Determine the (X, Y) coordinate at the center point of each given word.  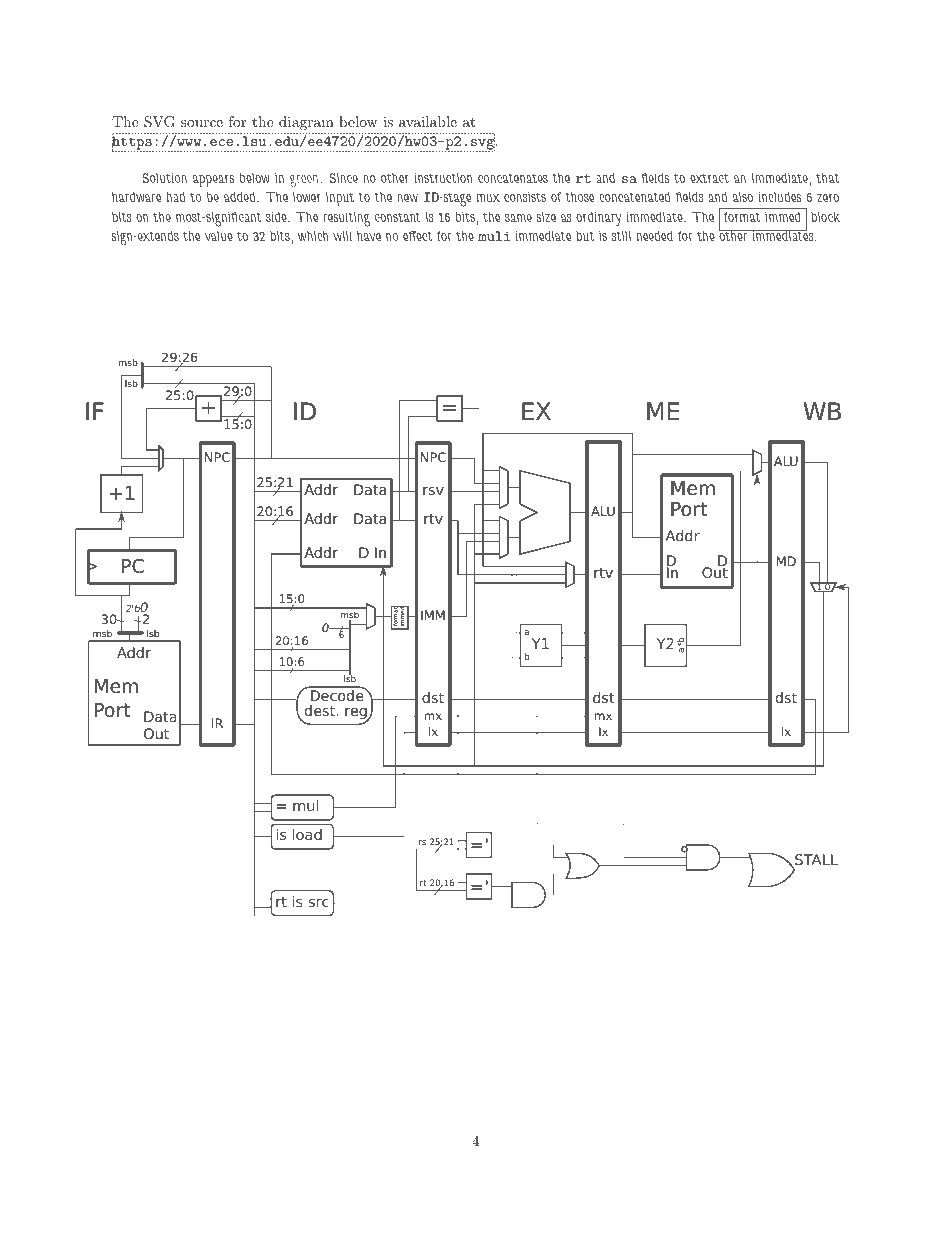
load (307, 834)
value (219, 236)
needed (655, 236)
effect (417, 236)
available (428, 121)
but (585, 236)
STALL (815, 861)
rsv (433, 491)
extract (709, 178)
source (202, 123)
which (313, 236)
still (621, 236)
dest (321, 710)
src (319, 903)
